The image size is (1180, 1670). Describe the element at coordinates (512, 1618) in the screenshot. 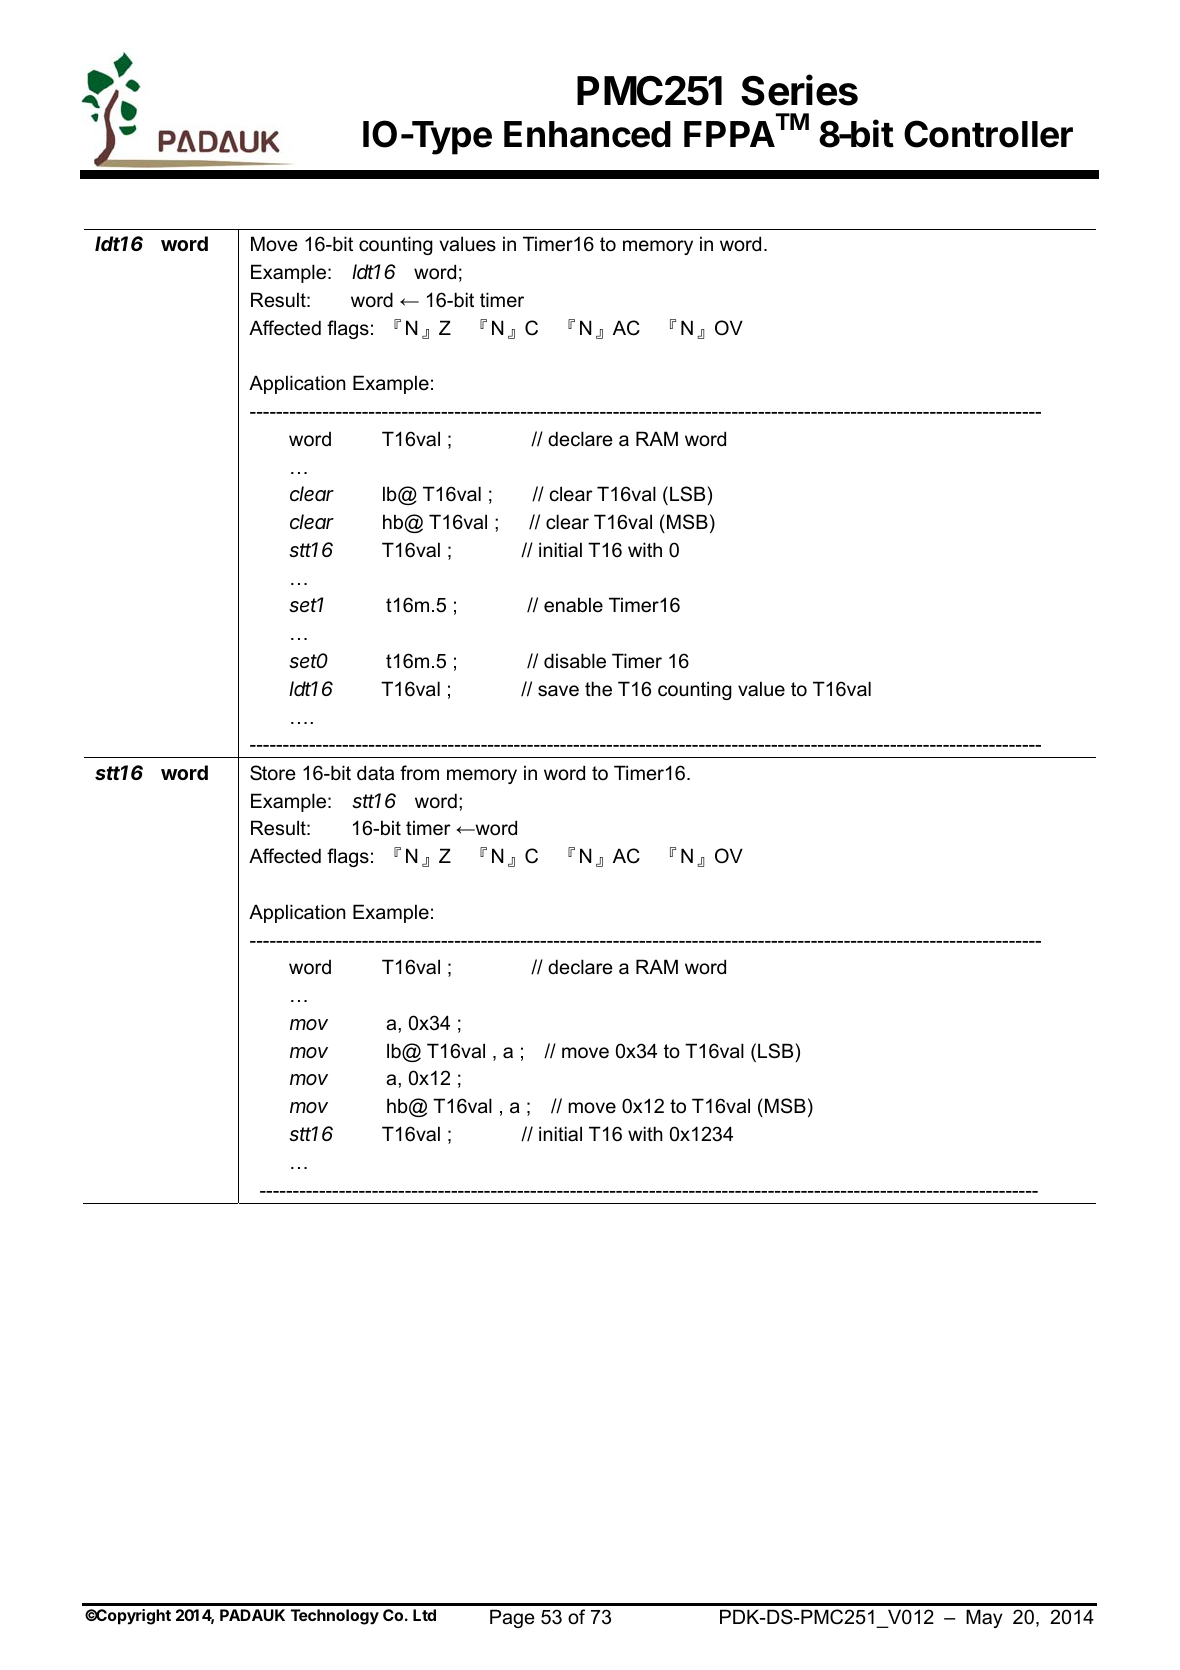

I see `Page` at that location.
